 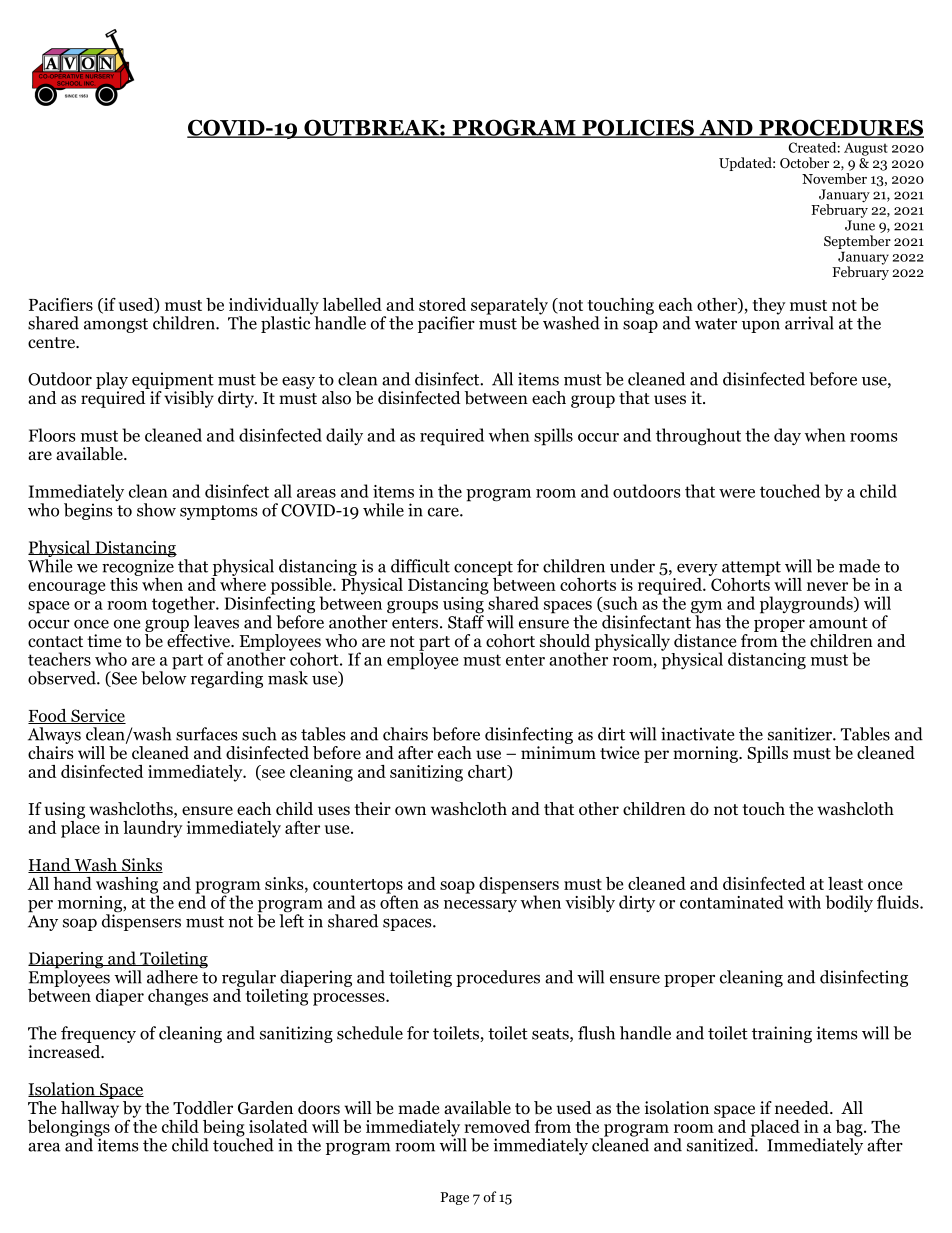 I want to click on were, so click(x=737, y=493).
